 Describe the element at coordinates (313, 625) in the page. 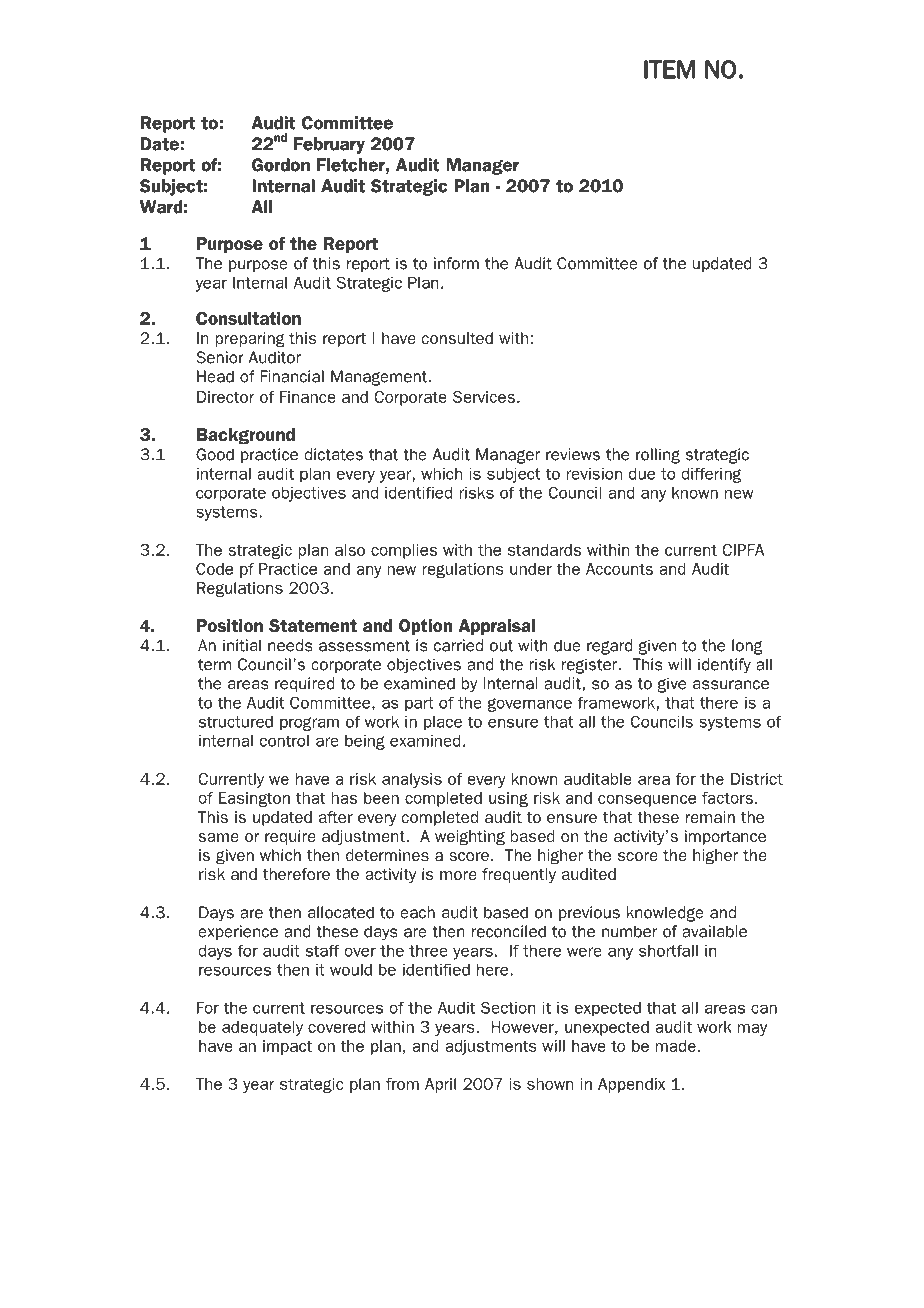

I see `Statement` at that location.
